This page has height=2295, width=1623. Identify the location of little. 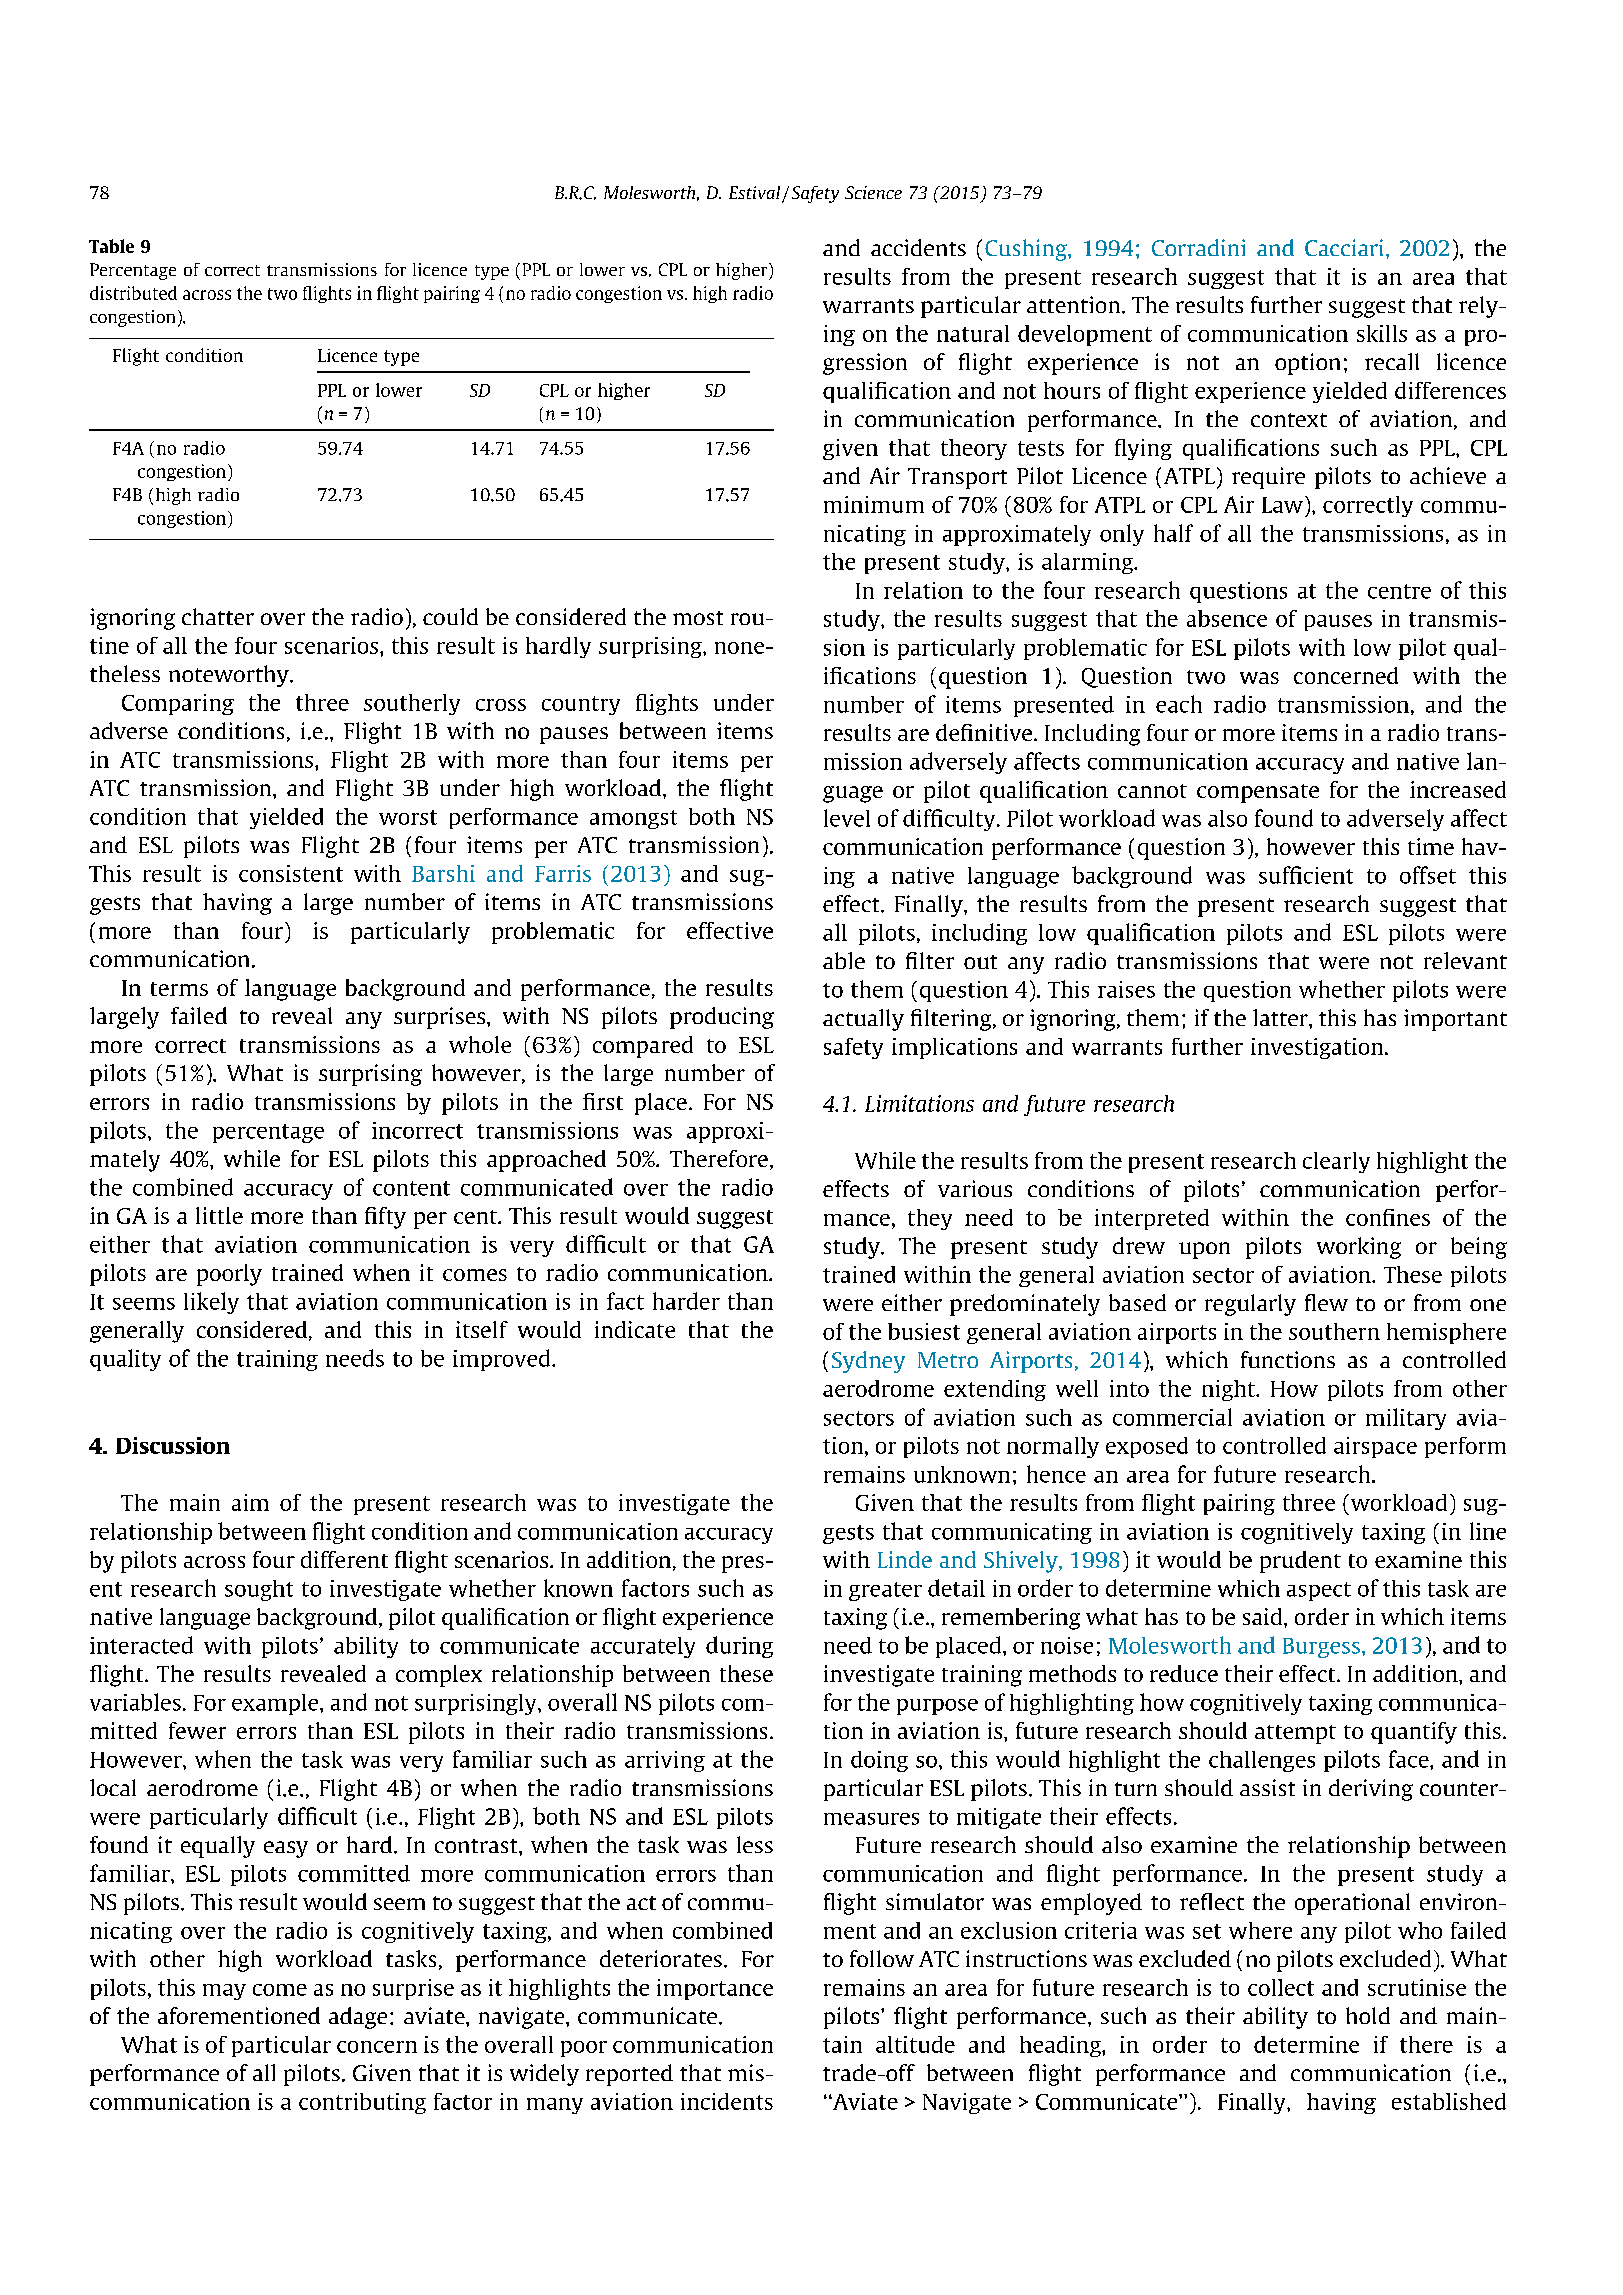
(219, 1215).
